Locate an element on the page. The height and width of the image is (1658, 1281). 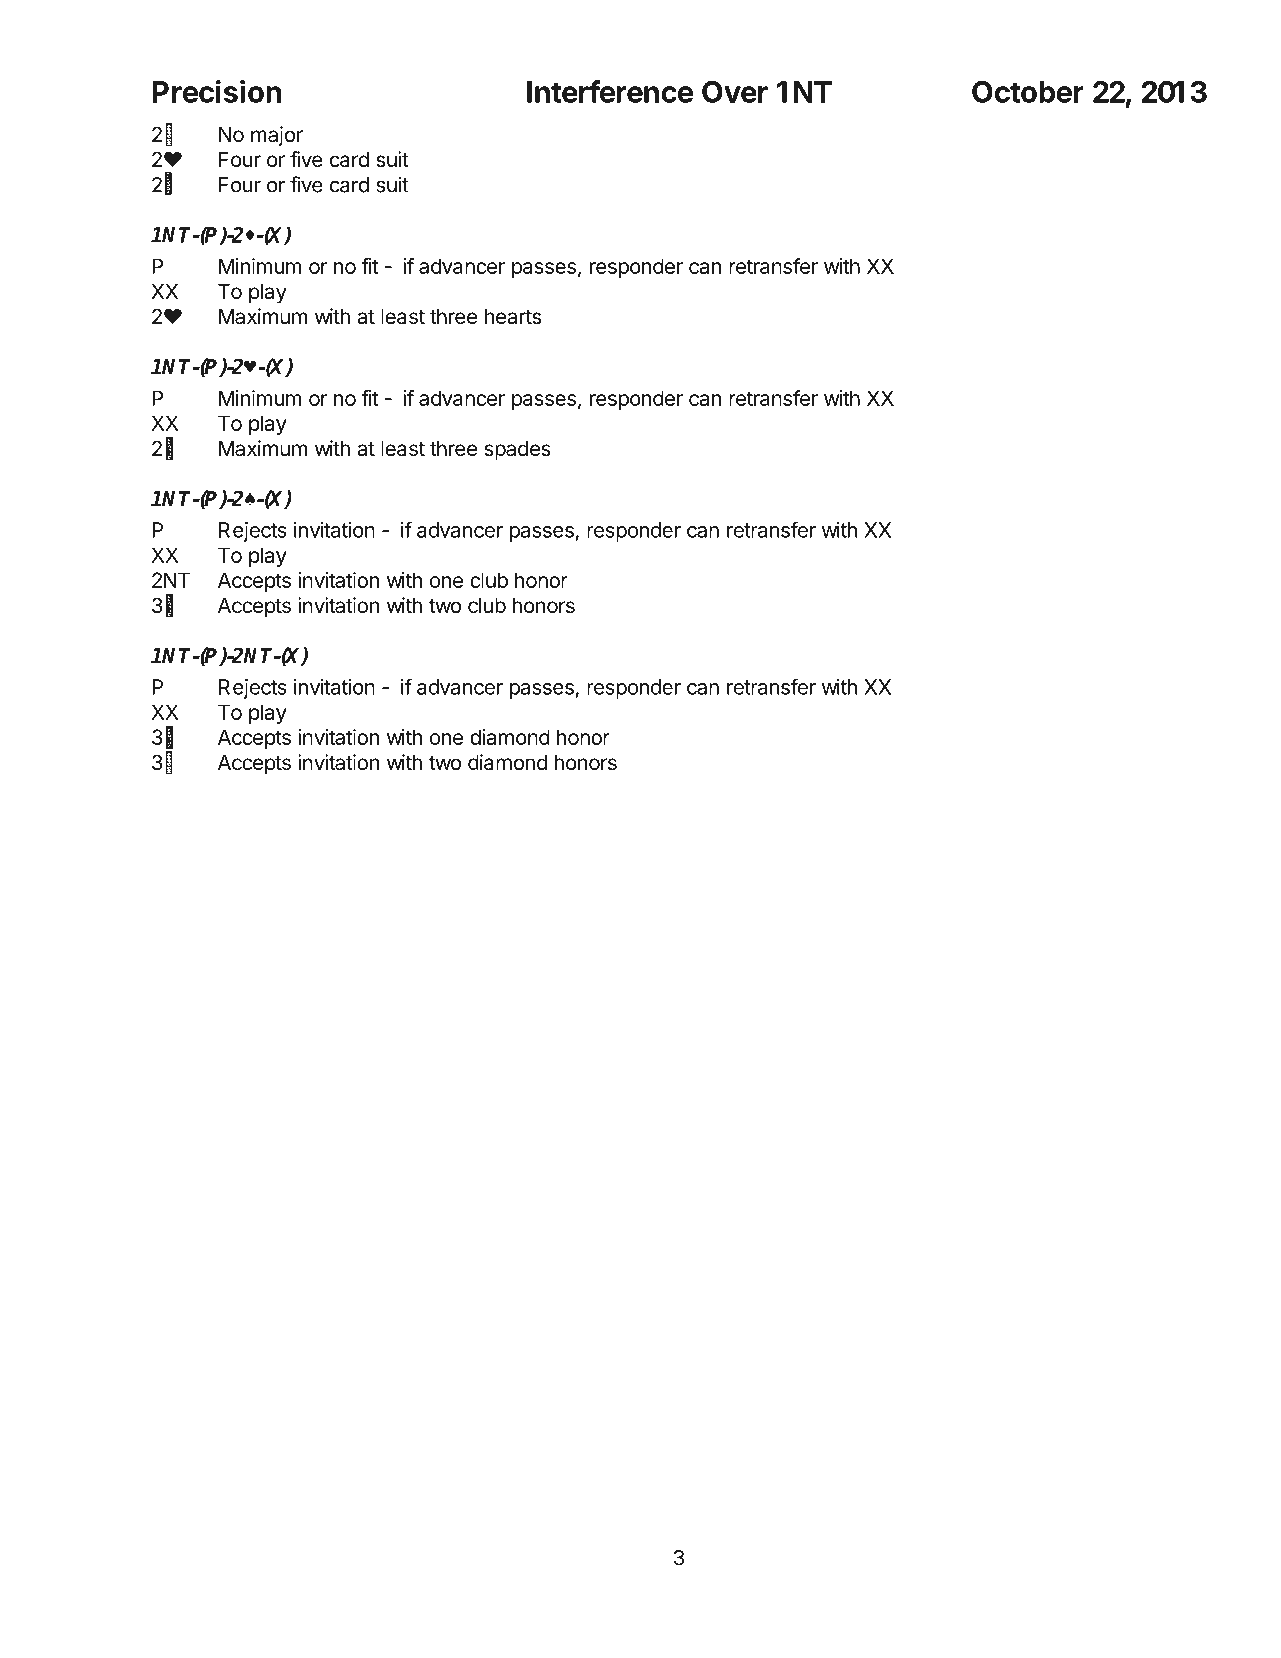
October is located at coordinates (1028, 92).
